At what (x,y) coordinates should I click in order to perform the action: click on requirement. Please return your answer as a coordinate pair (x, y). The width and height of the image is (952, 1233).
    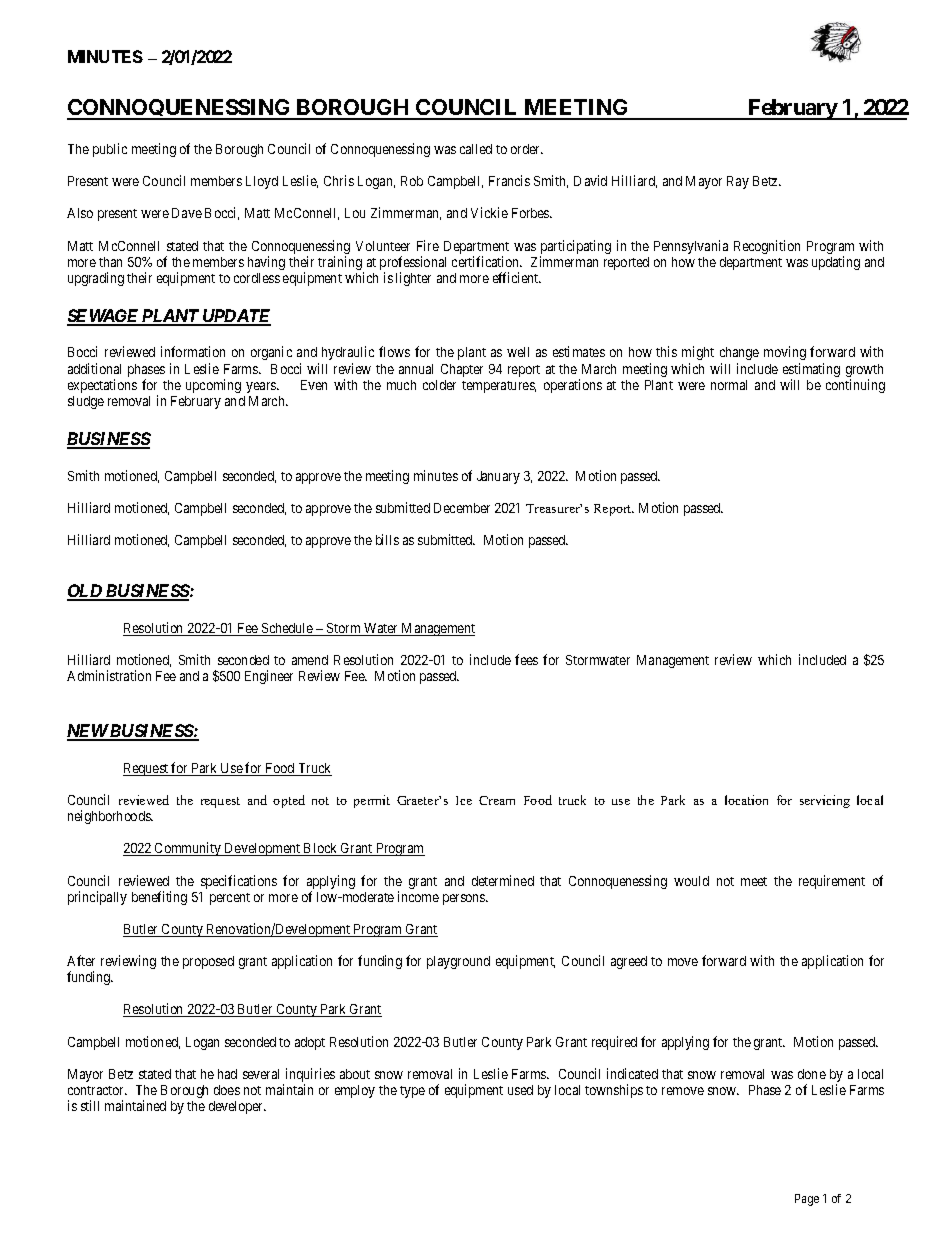
    Looking at the image, I should click on (832, 882).
